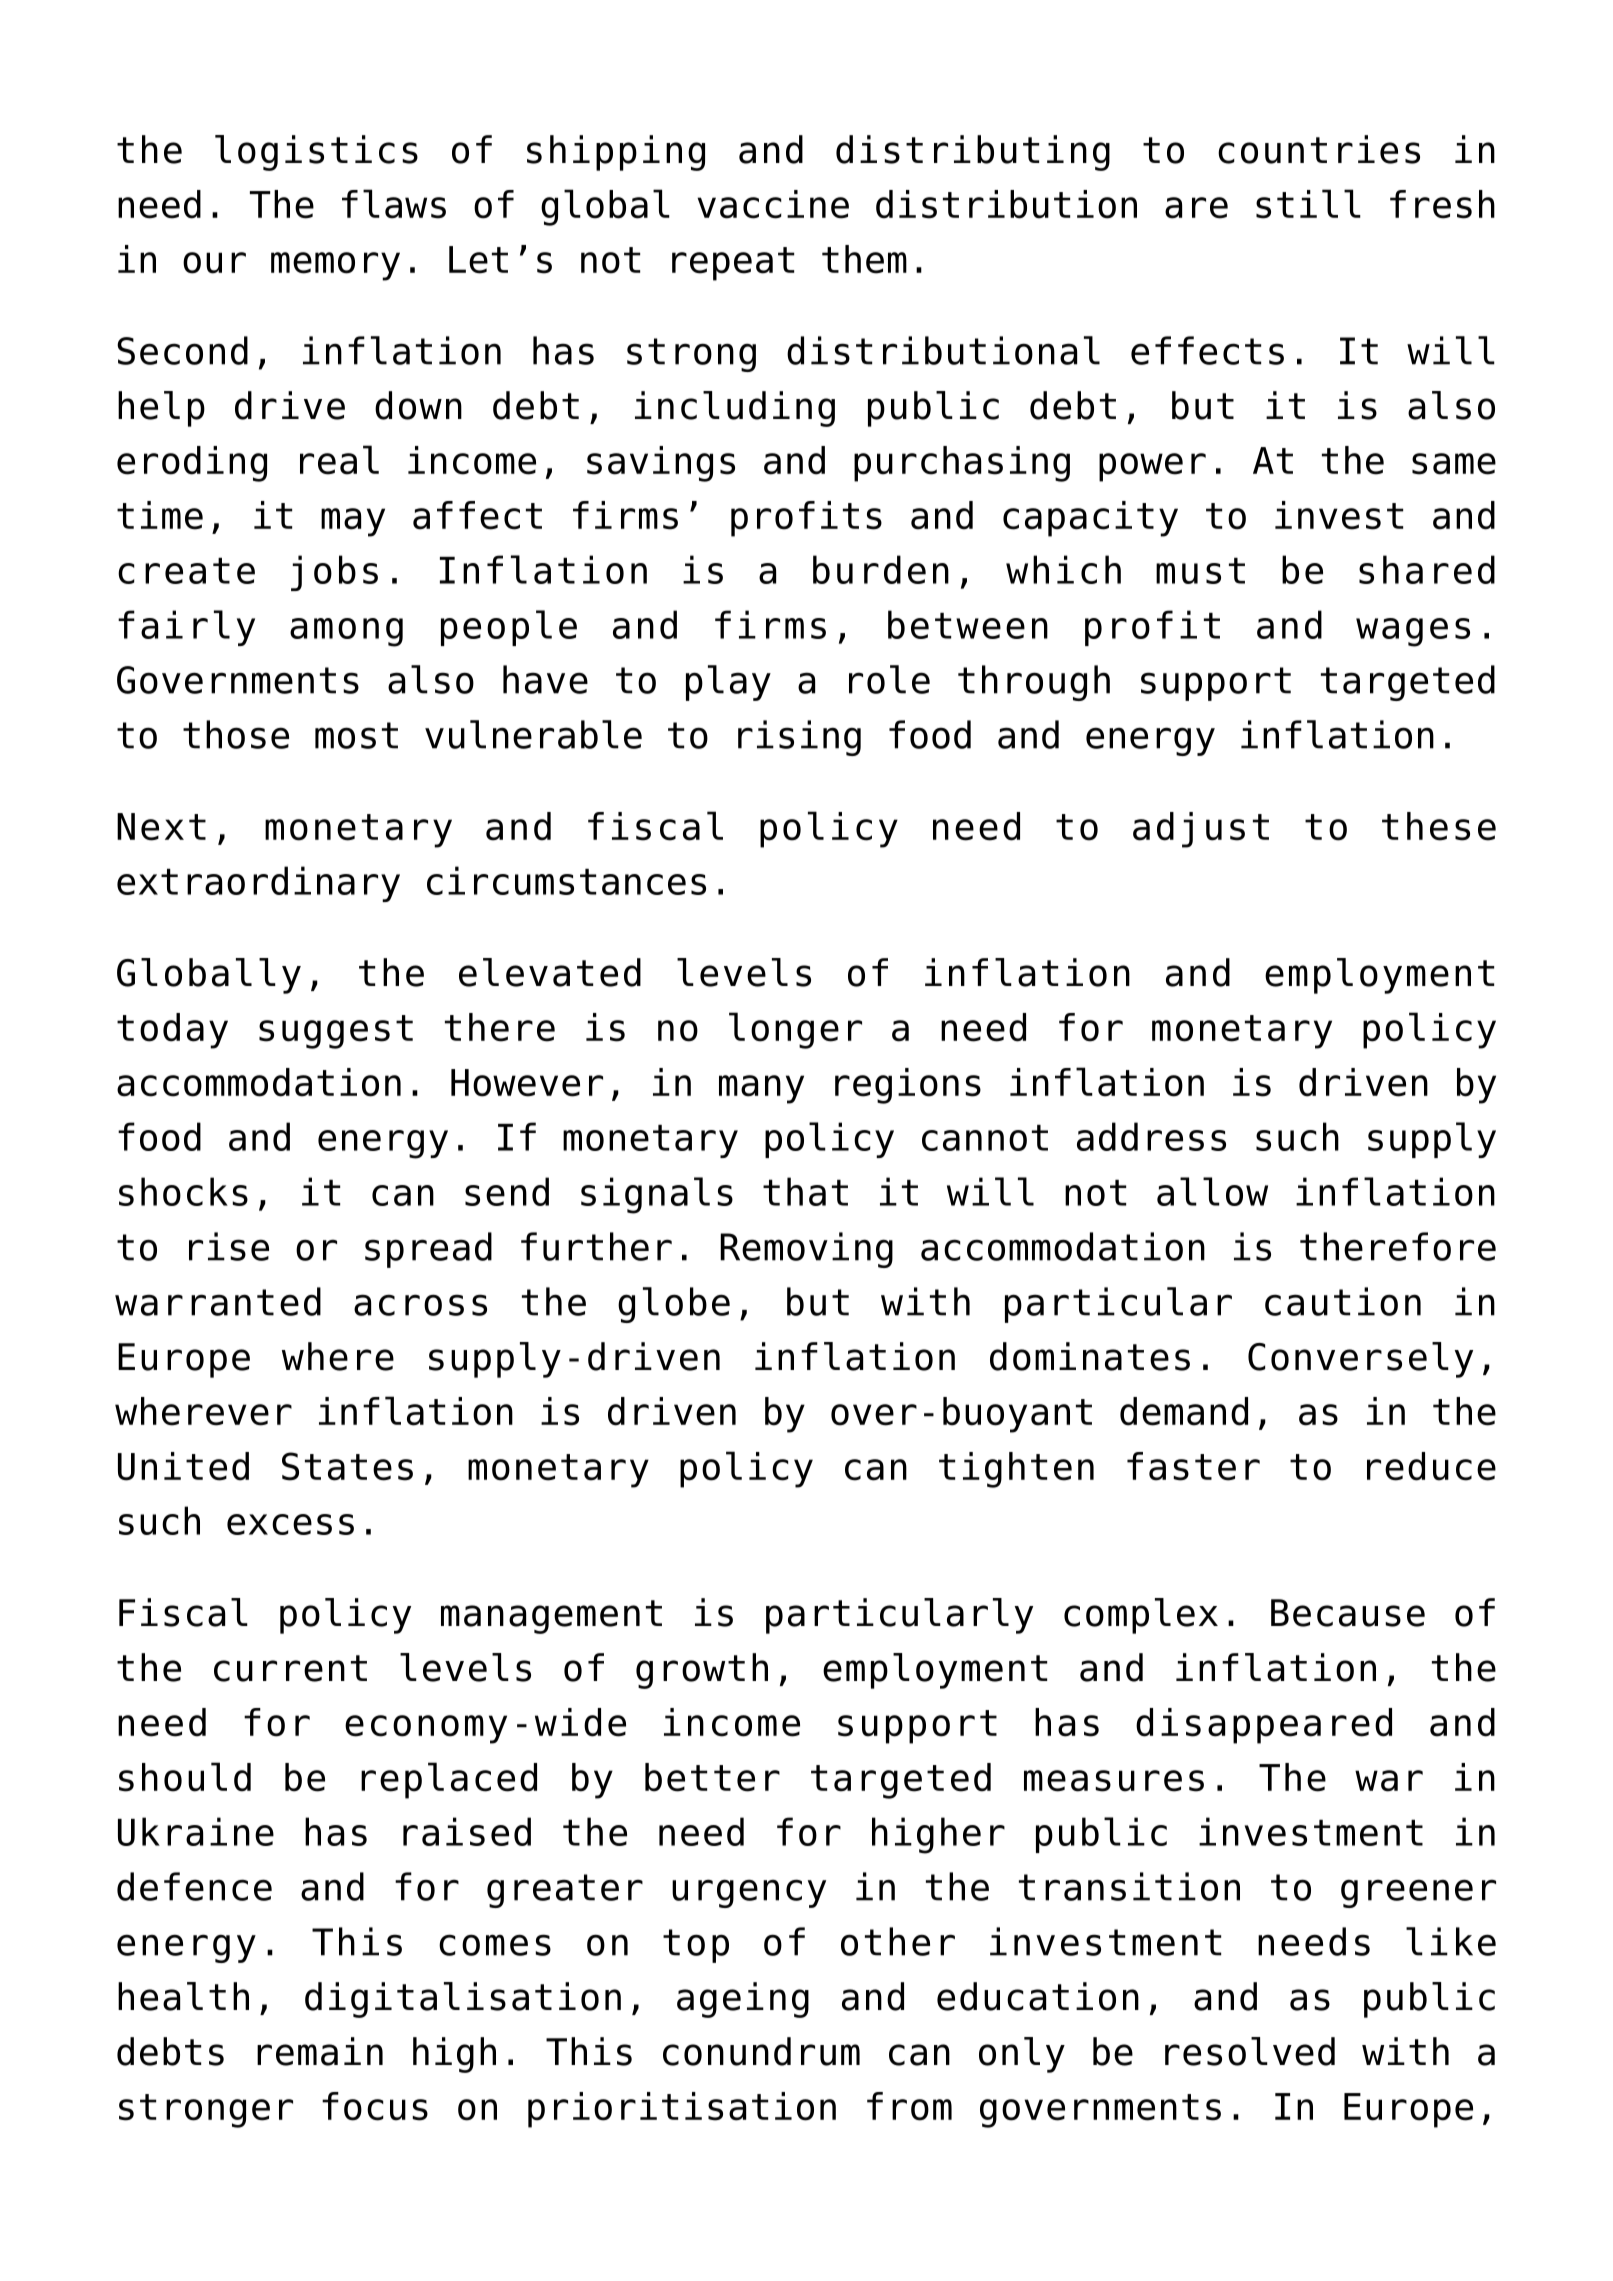  I want to click on logistics, so click(316, 153).
